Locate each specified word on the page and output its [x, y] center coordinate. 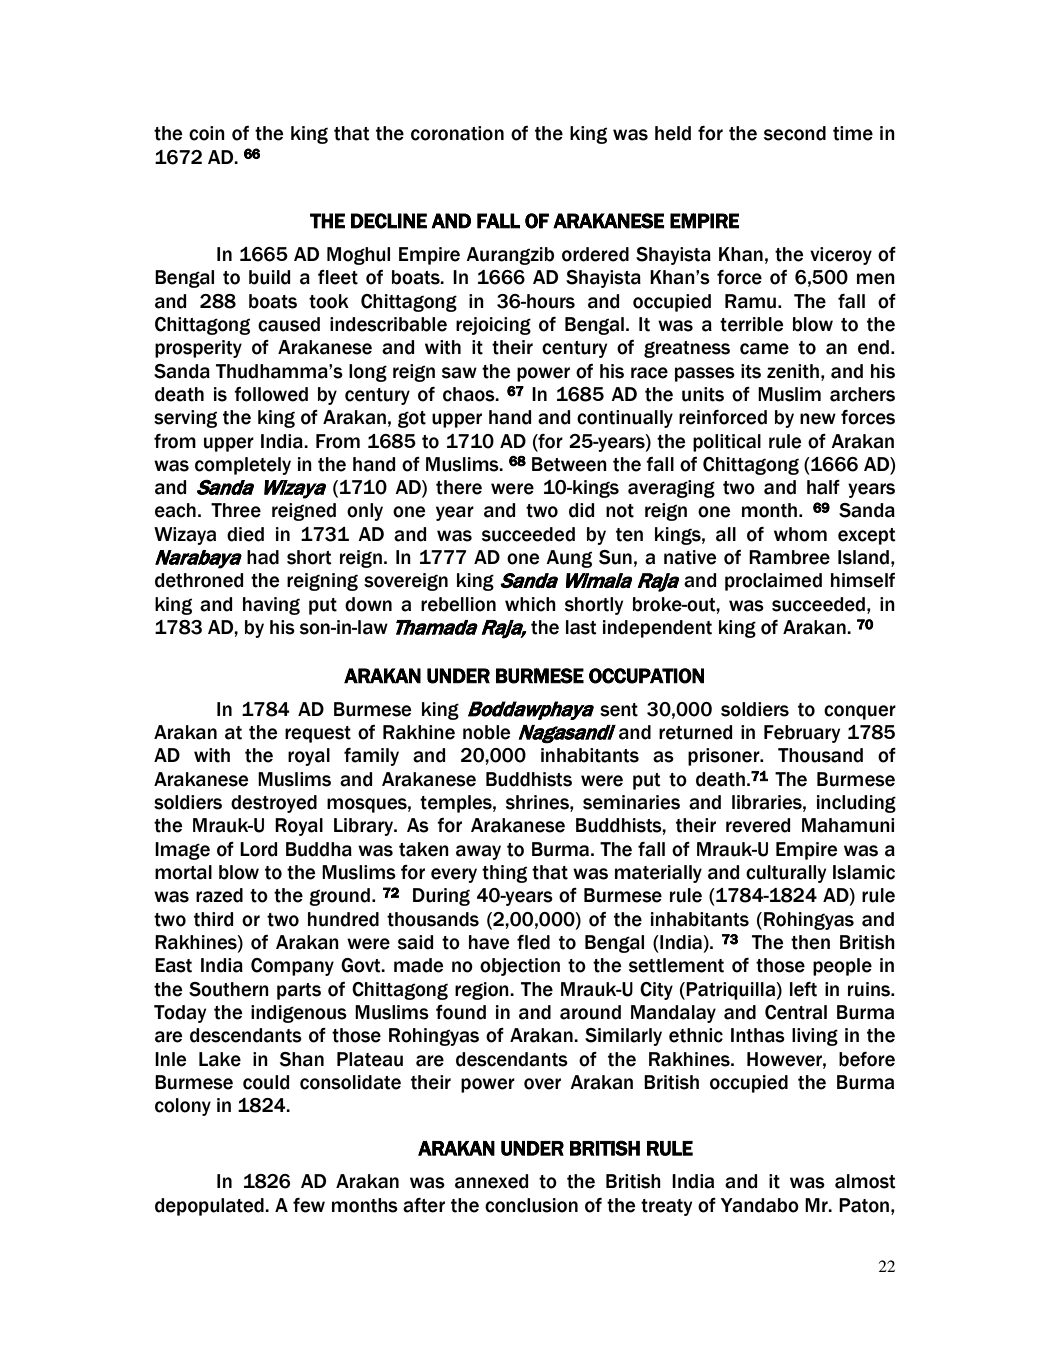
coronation [457, 133]
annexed [491, 1181]
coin [207, 133]
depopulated [210, 1207]
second [795, 133]
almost [865, 1181]
